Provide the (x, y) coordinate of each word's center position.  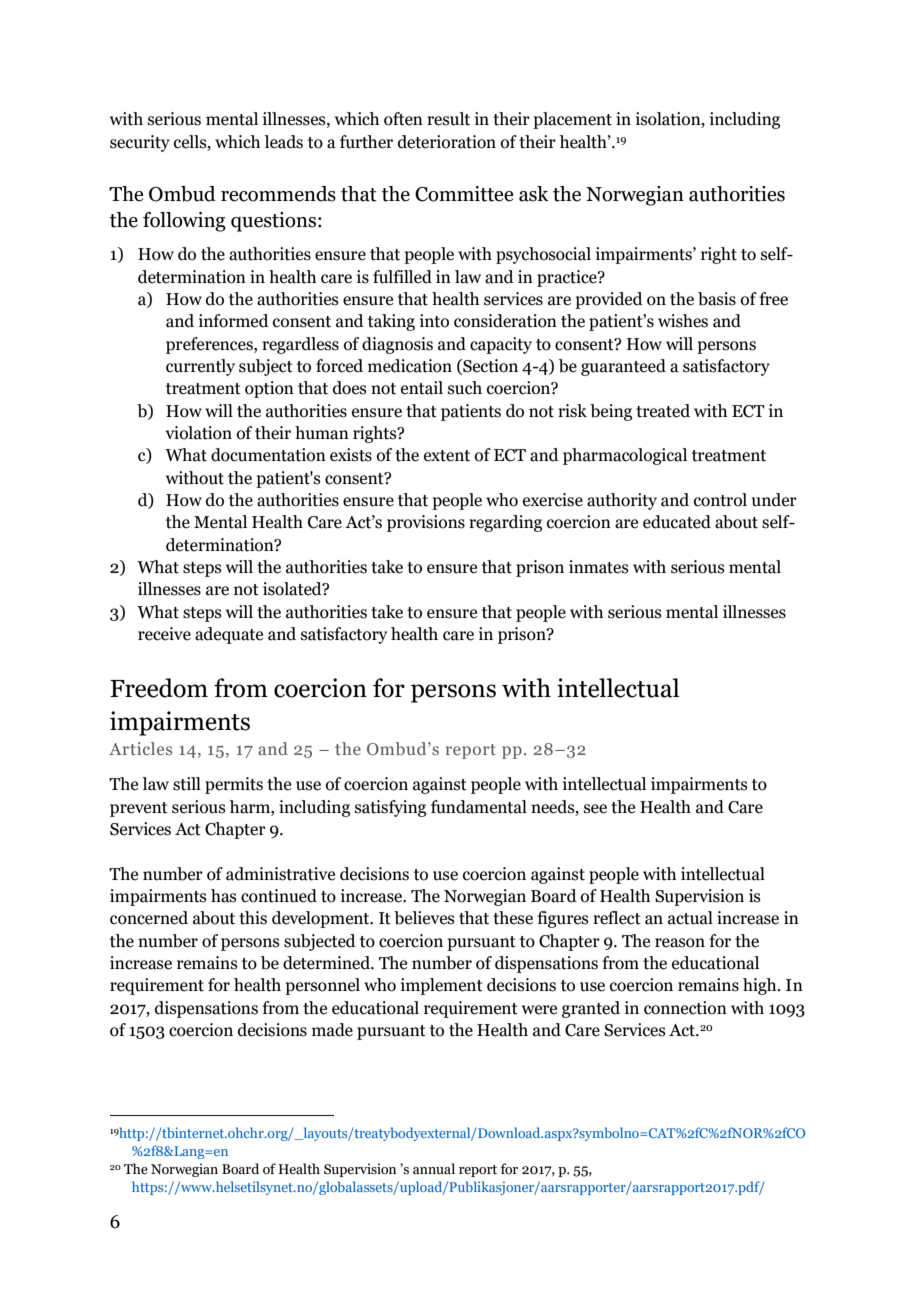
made (332, 1030)
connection (685, 1008)
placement (572, 120)
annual (434, 1169)
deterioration (447, 142)
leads (283, 142)
